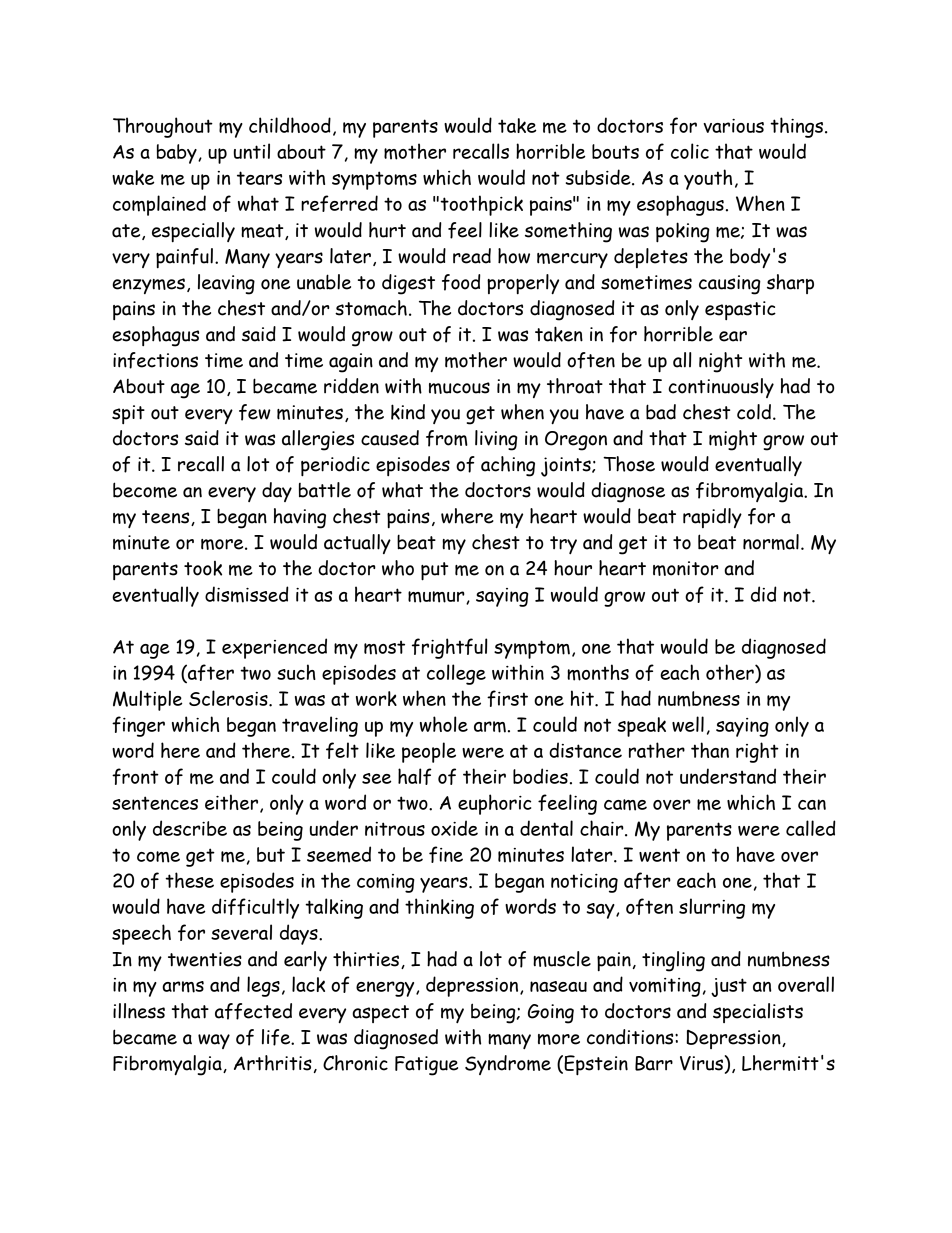 The image size is (952, 1233). I want to click on subside, so click(599, 177).
